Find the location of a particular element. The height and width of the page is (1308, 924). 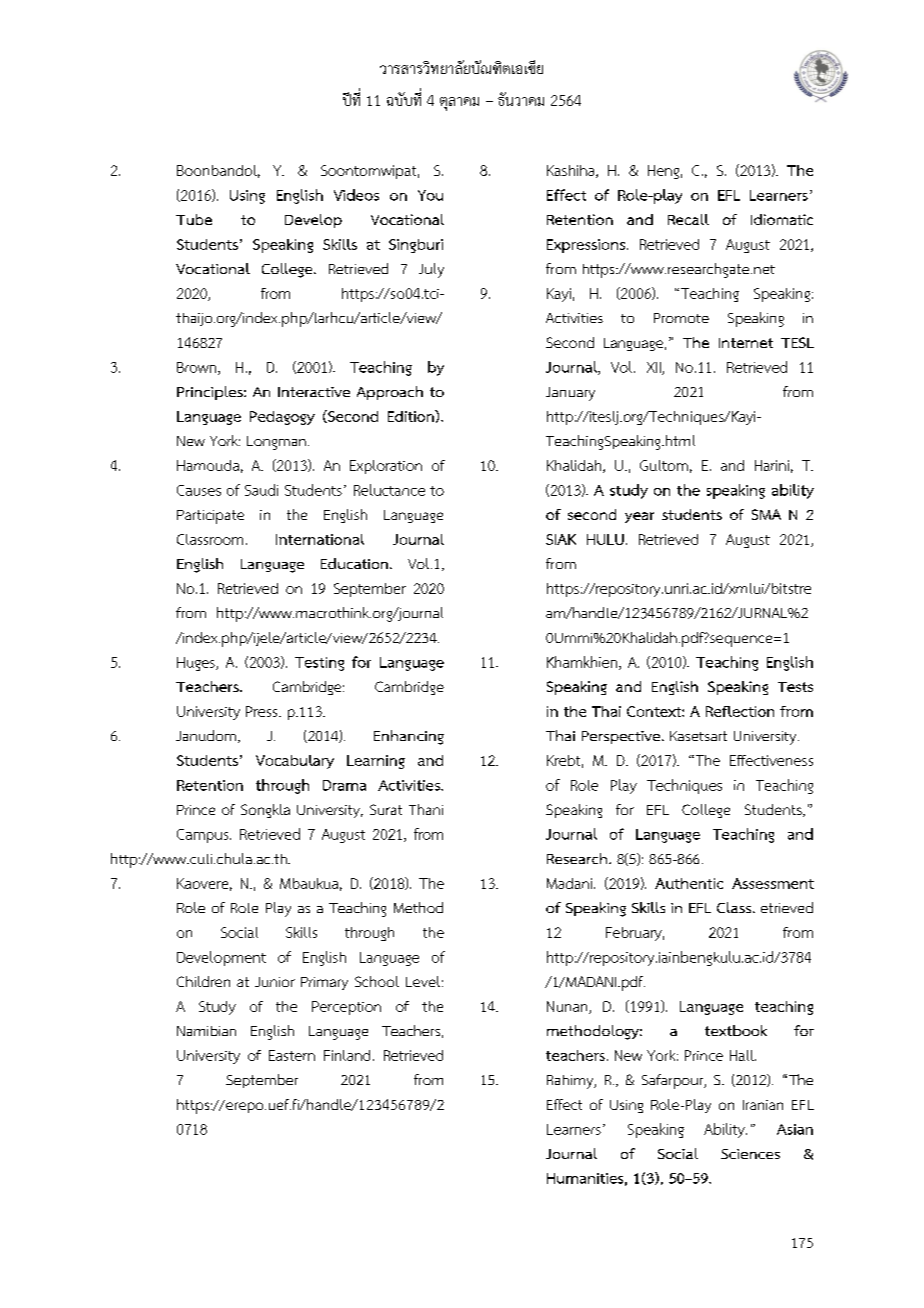

You is located at coordinates (430, 195).
